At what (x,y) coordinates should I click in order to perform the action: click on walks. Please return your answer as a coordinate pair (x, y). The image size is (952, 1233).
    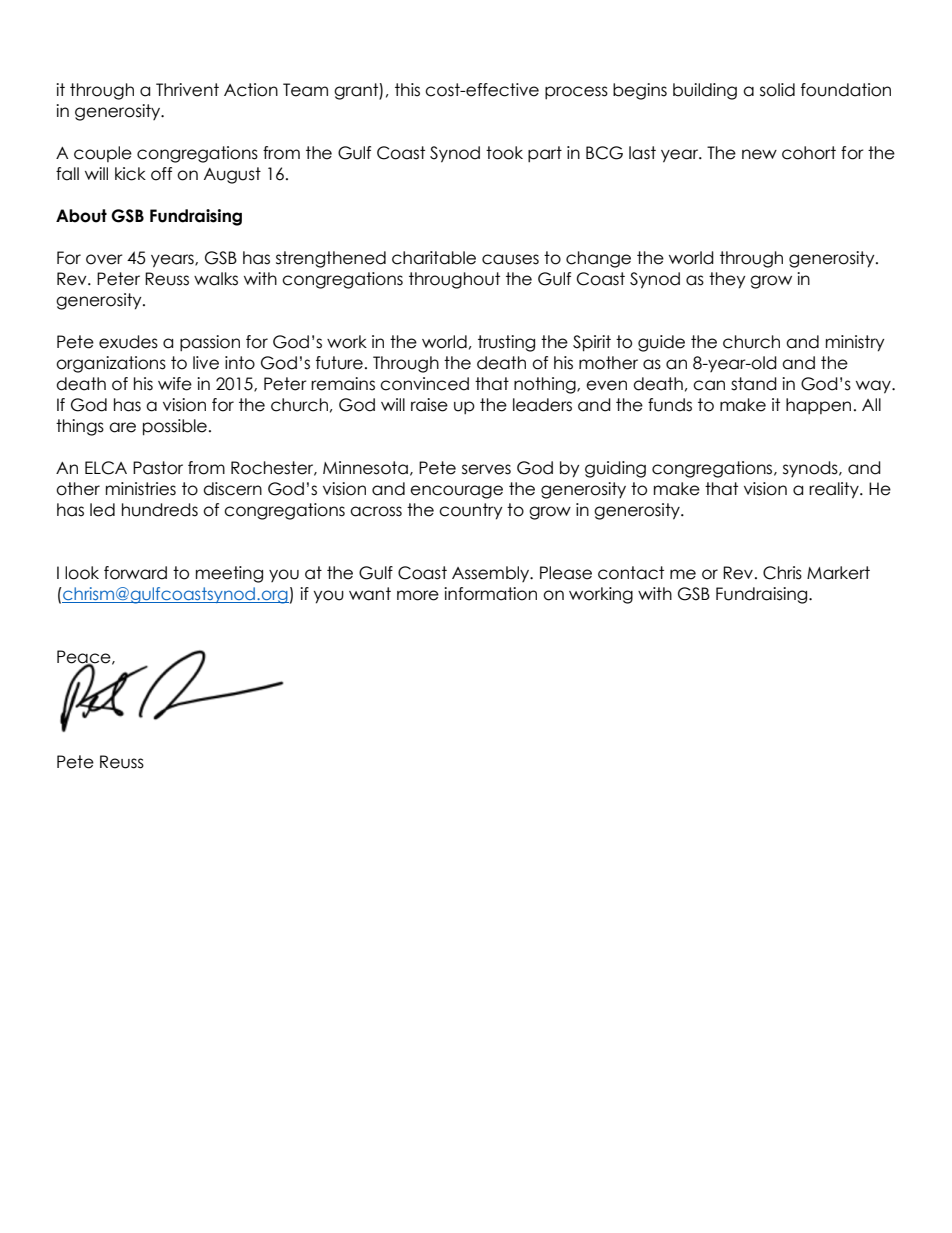
    Looking at the image, I should click on (216, 279).
